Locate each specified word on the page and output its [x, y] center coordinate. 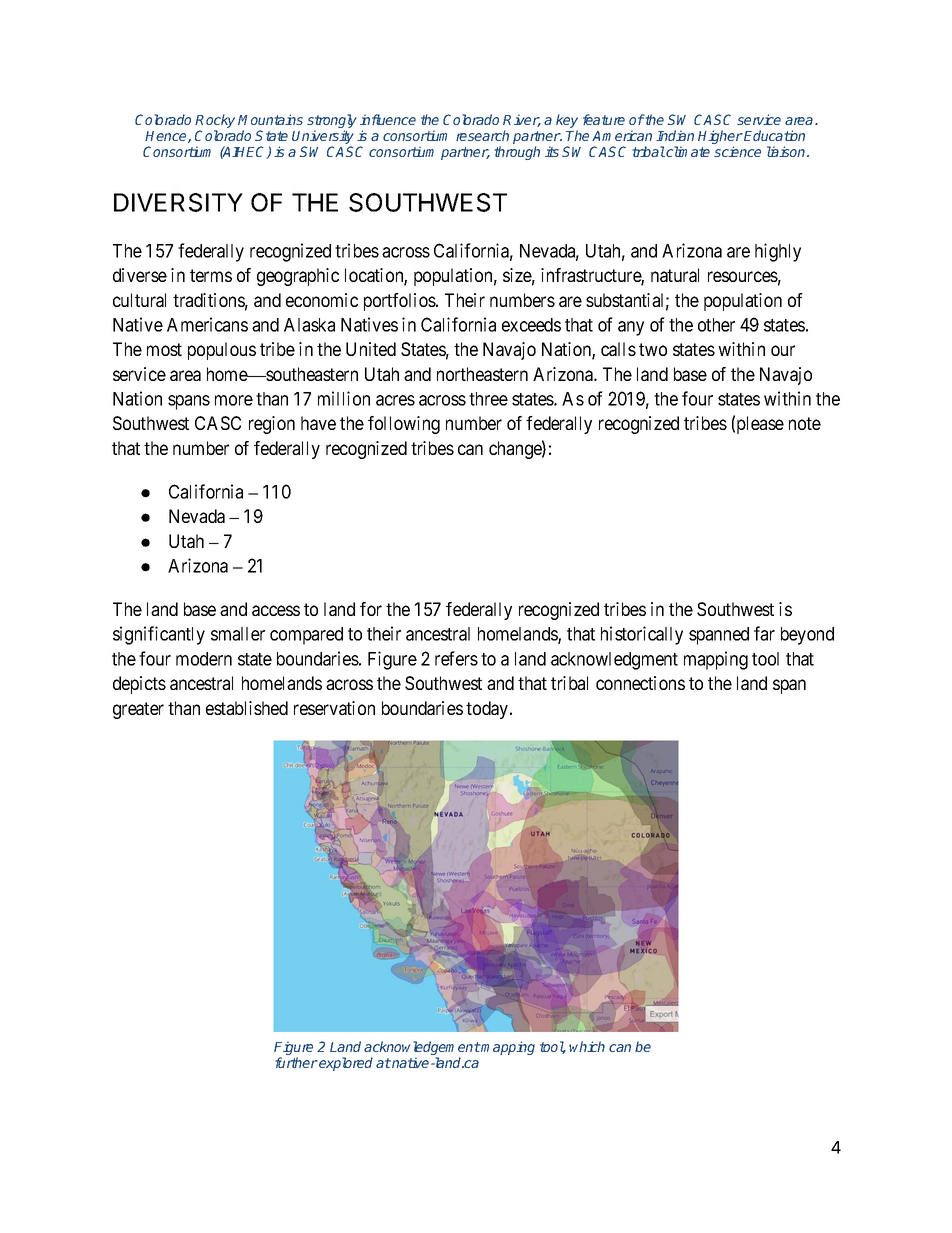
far [764, 633]
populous [222, 351]
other [716, 325]
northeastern [482, 374]
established [247, 708]
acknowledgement [422, 1049]
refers [456, 658]
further [296, 1062]
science [737, 151]
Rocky [215, 122]
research [482, 135]
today [488, 710]
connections [640, 683]
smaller [238, 634]
